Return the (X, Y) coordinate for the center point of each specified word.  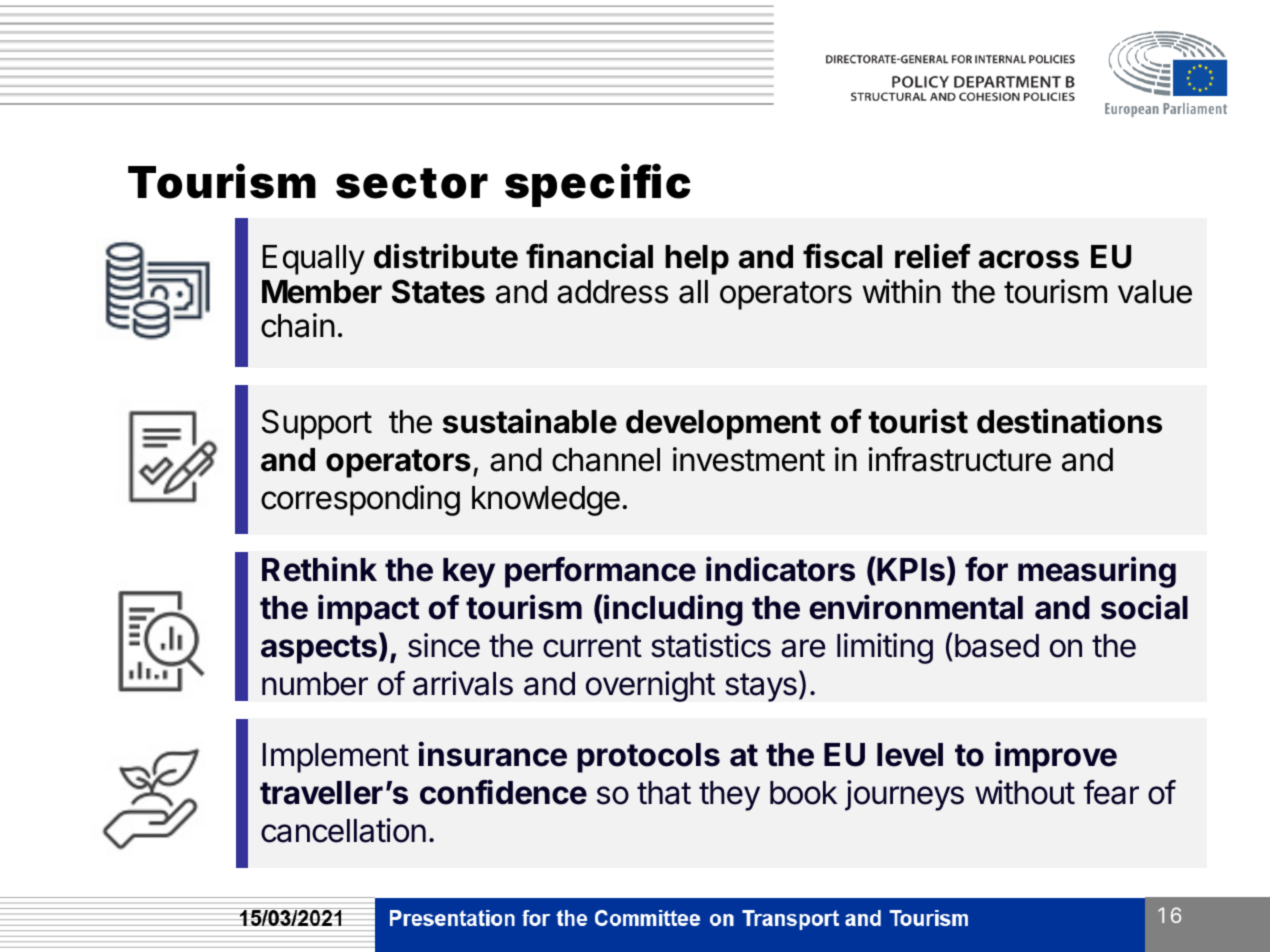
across (1029, 259)
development (723, 425)
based (997, 646)
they (729, 796)
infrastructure (959, 459)
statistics (711, 645)
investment (749, 459)
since (444, 645)
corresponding (360, 500)
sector (412, 183)
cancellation (343, 830)
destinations (1069, 421)
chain (298, 325)
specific (597, 185)
